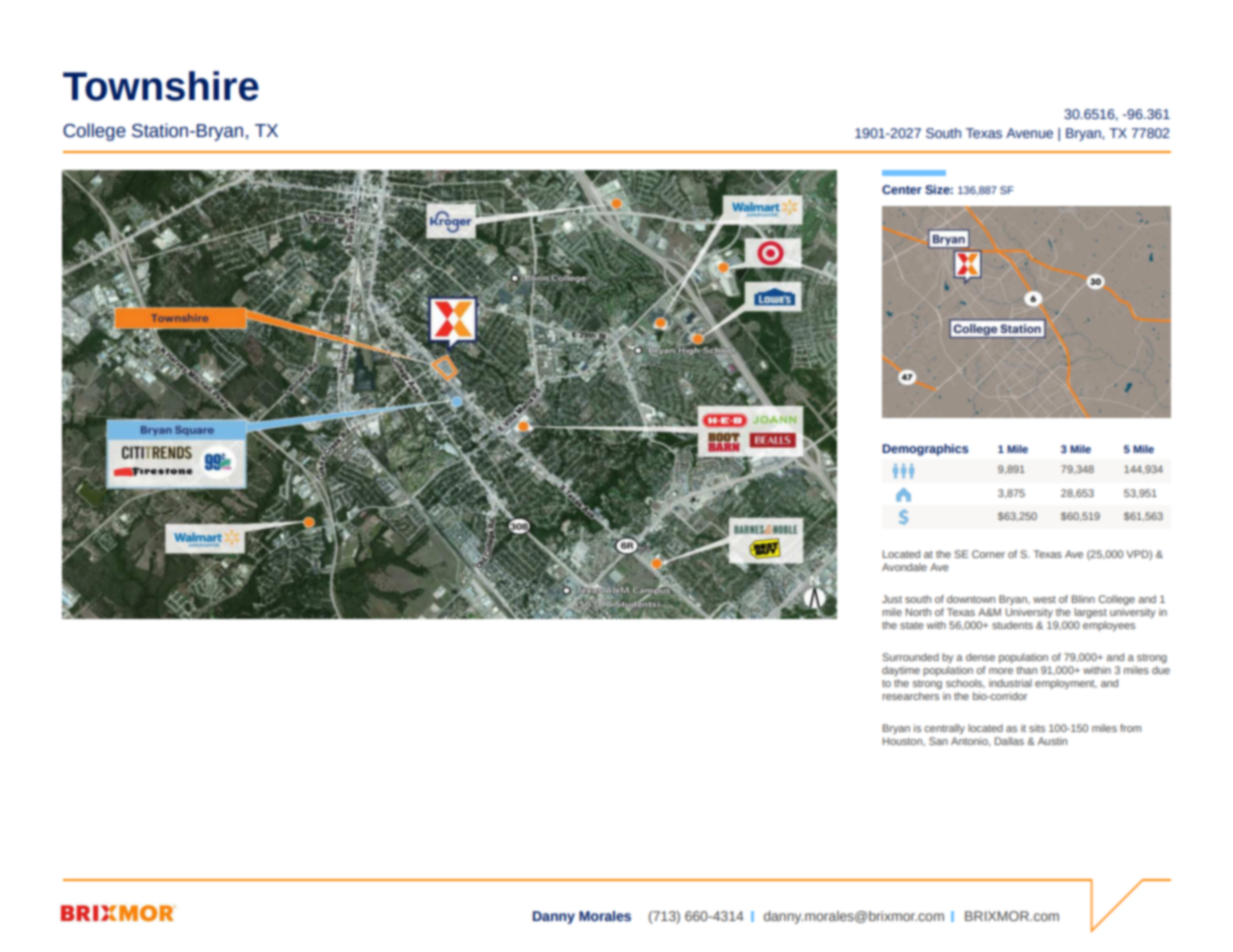 The image size is (1233, 952). Describe the element at coordinates (1090, 613) in the page. I see `largest` at that location.
